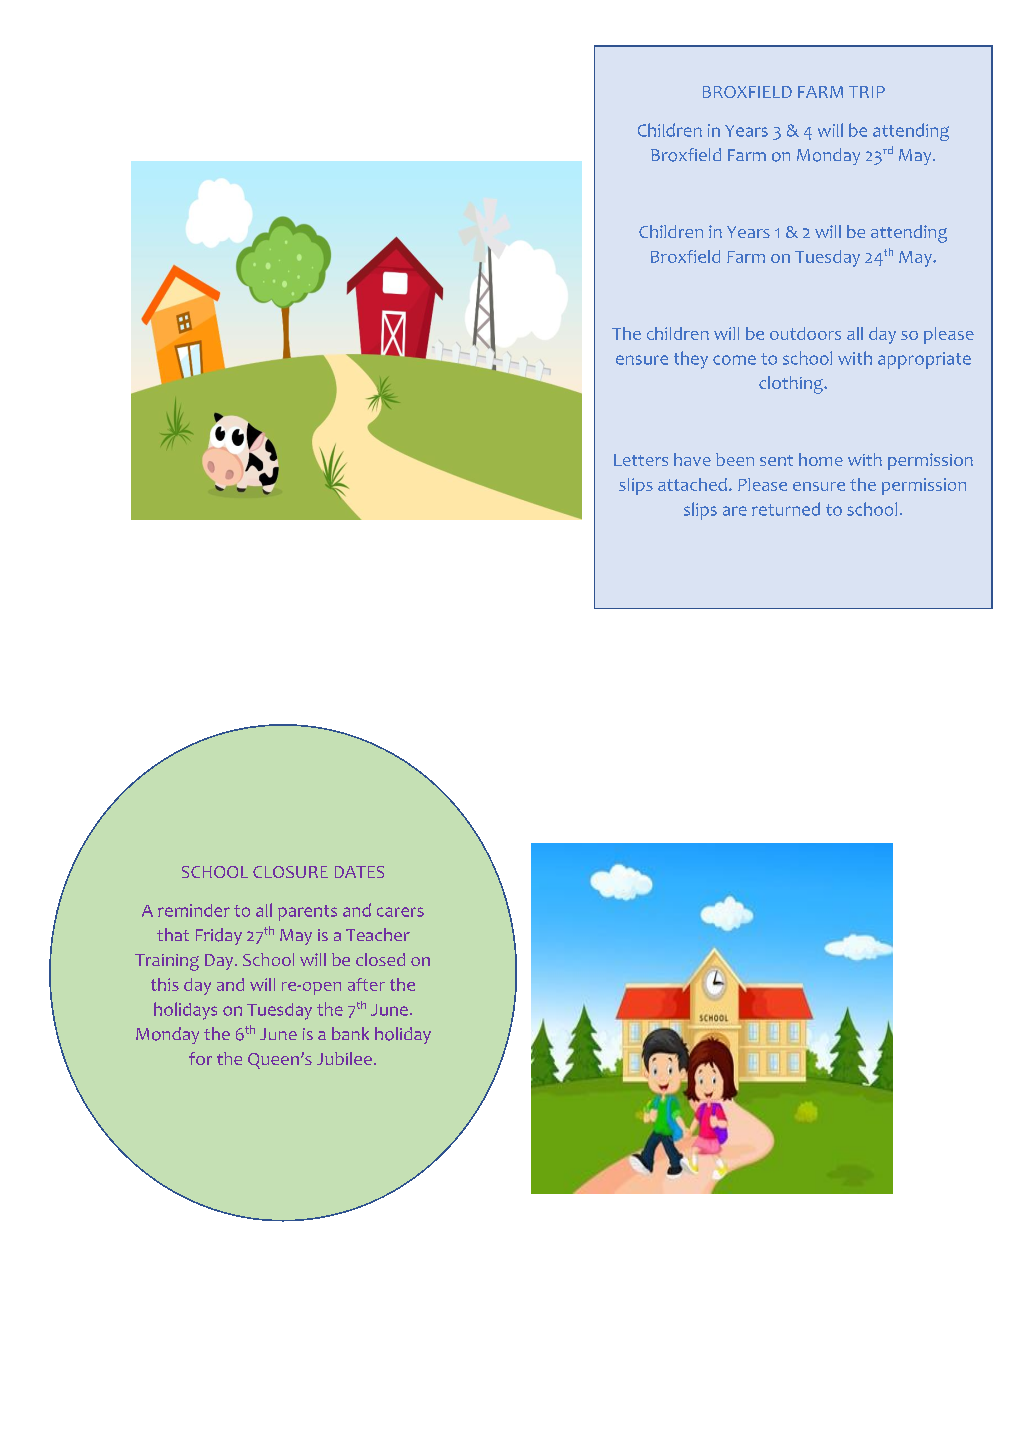  Describe the element at coordinates (692, 459) in the screenshot. I see `have` at that location.
